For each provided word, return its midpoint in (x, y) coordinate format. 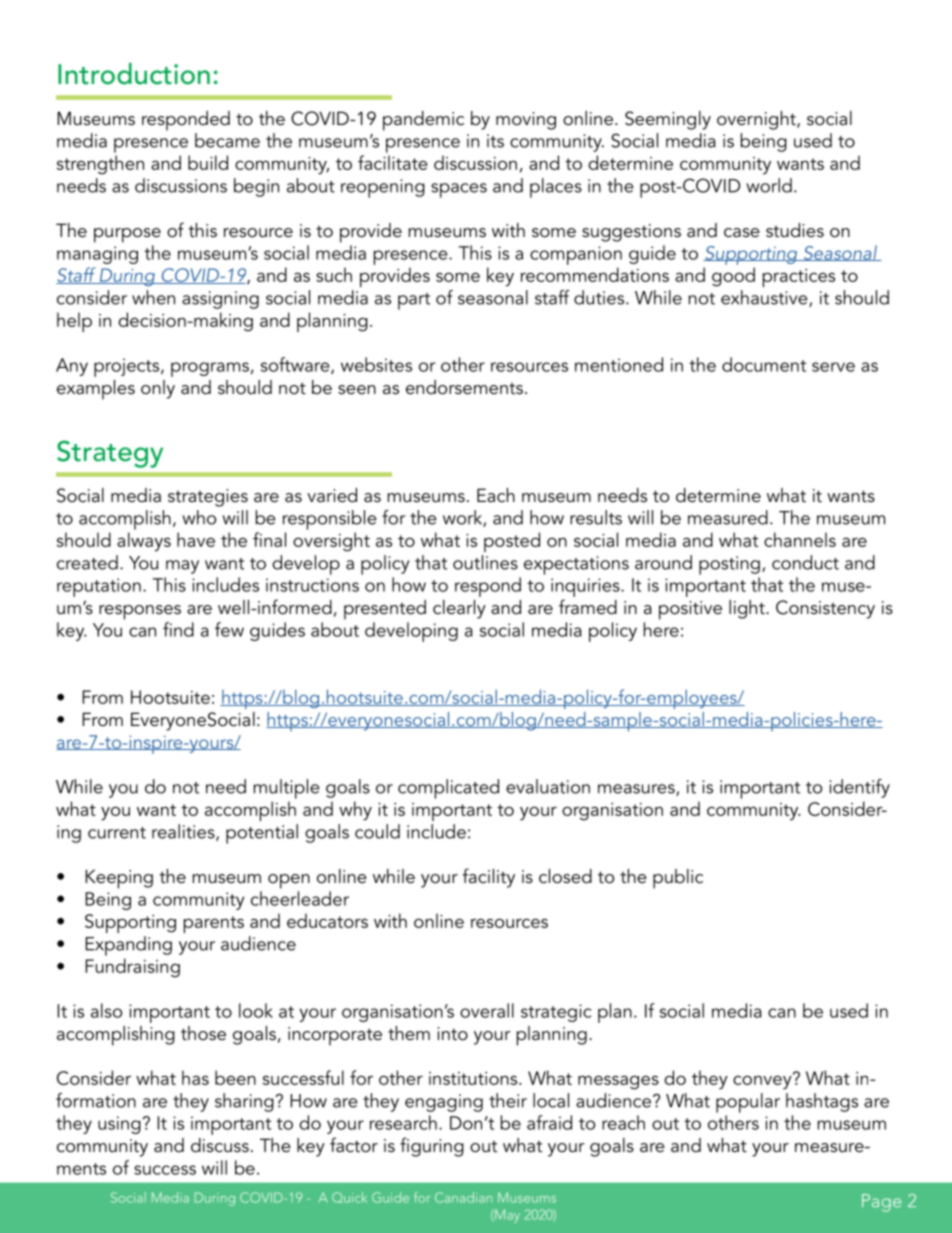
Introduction (134, 74)
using (119, 1125)
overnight (757, 120)
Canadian (463, 1197)
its (495, 141)
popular (748, 1103)
